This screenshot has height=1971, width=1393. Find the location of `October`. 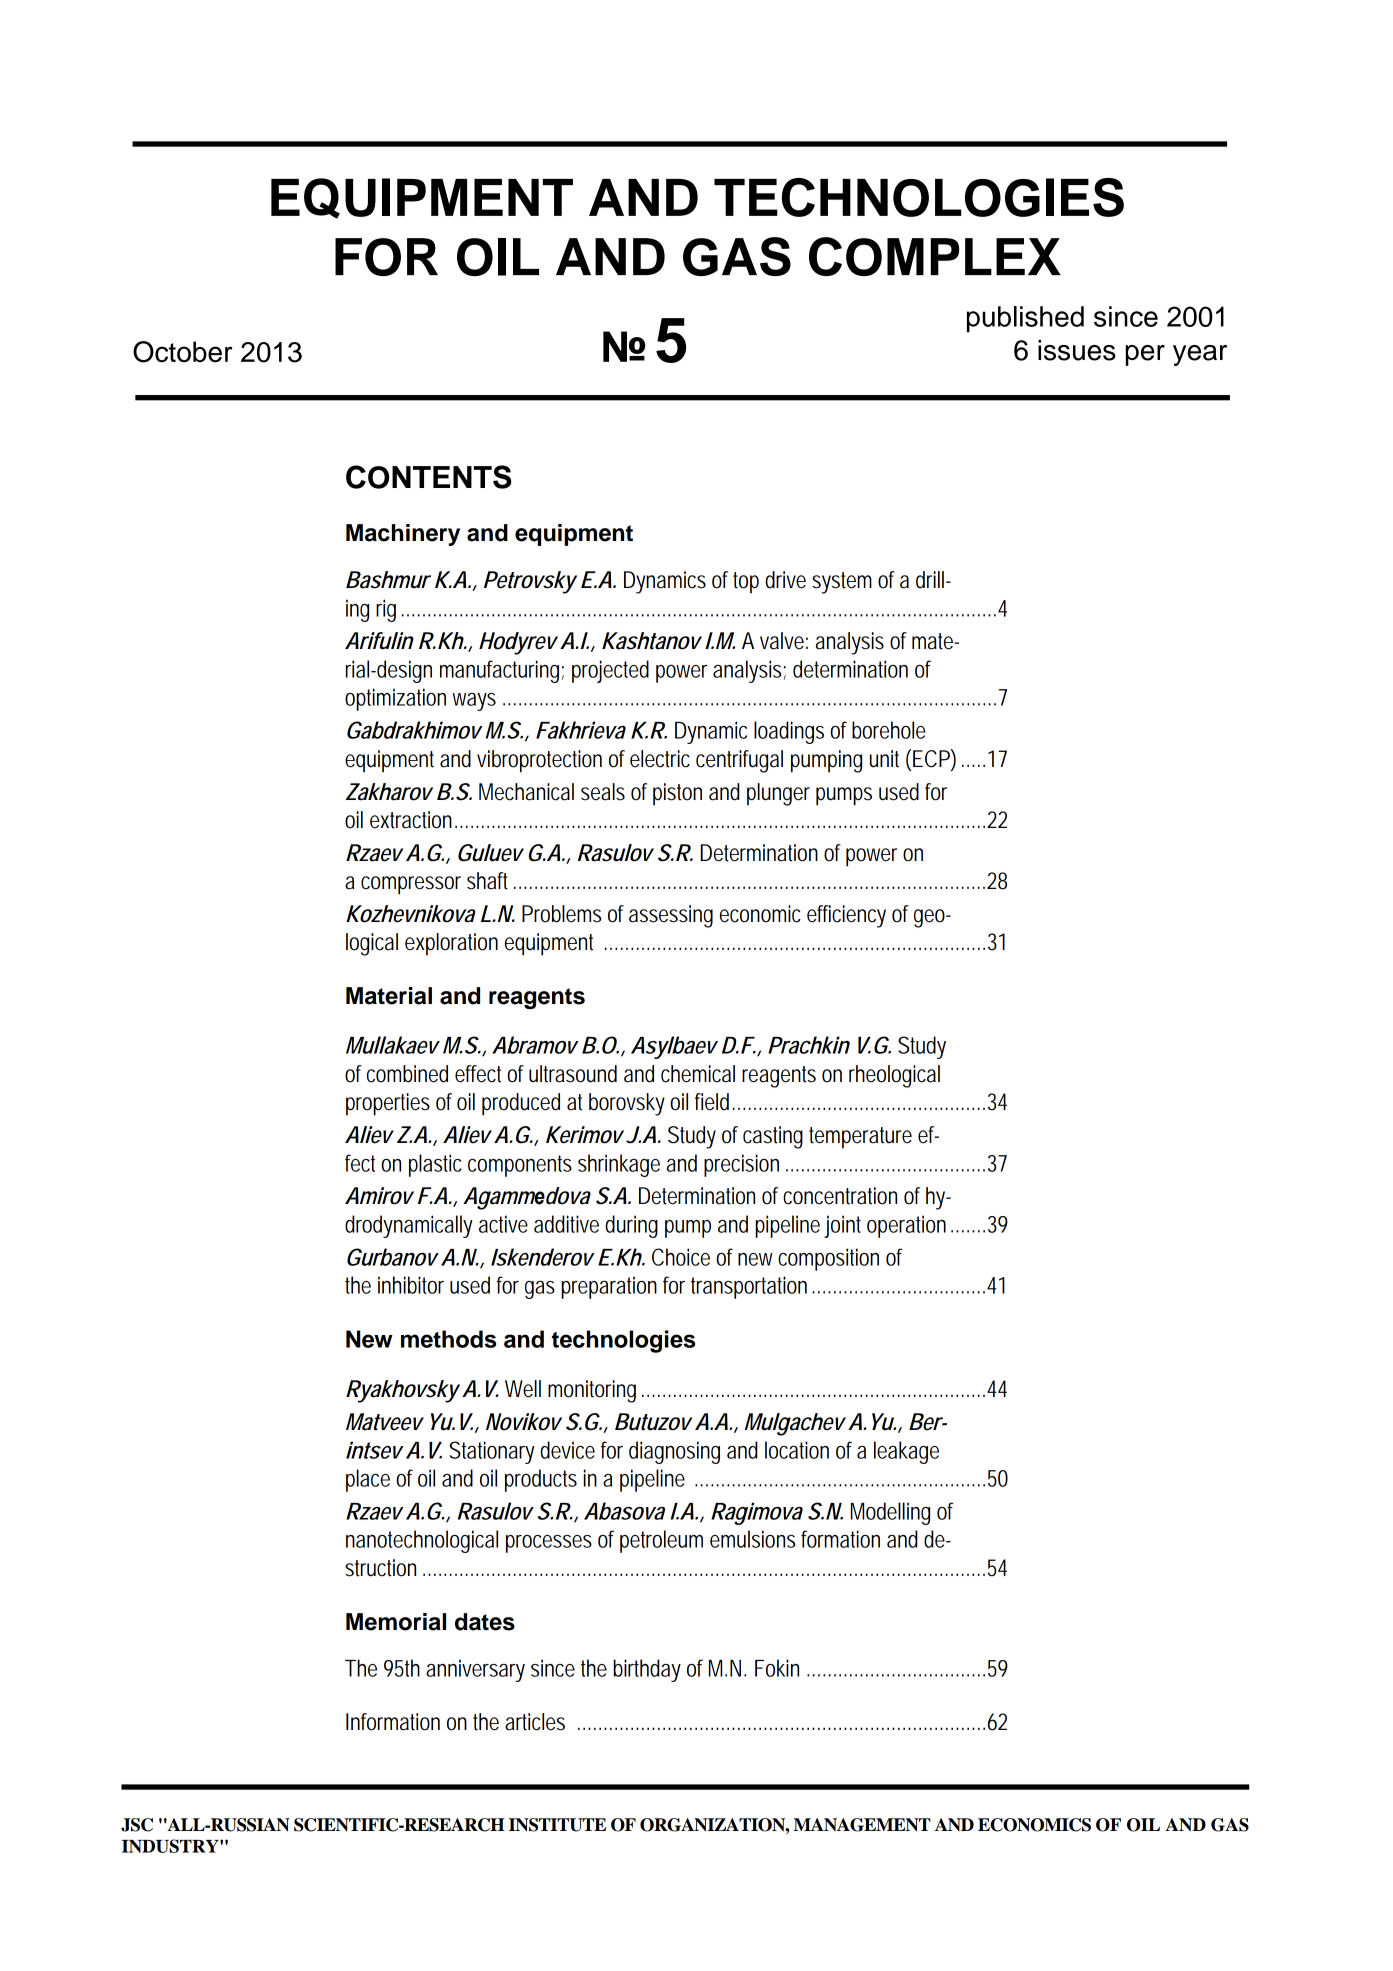

October is located at coordinates (183, 352).
